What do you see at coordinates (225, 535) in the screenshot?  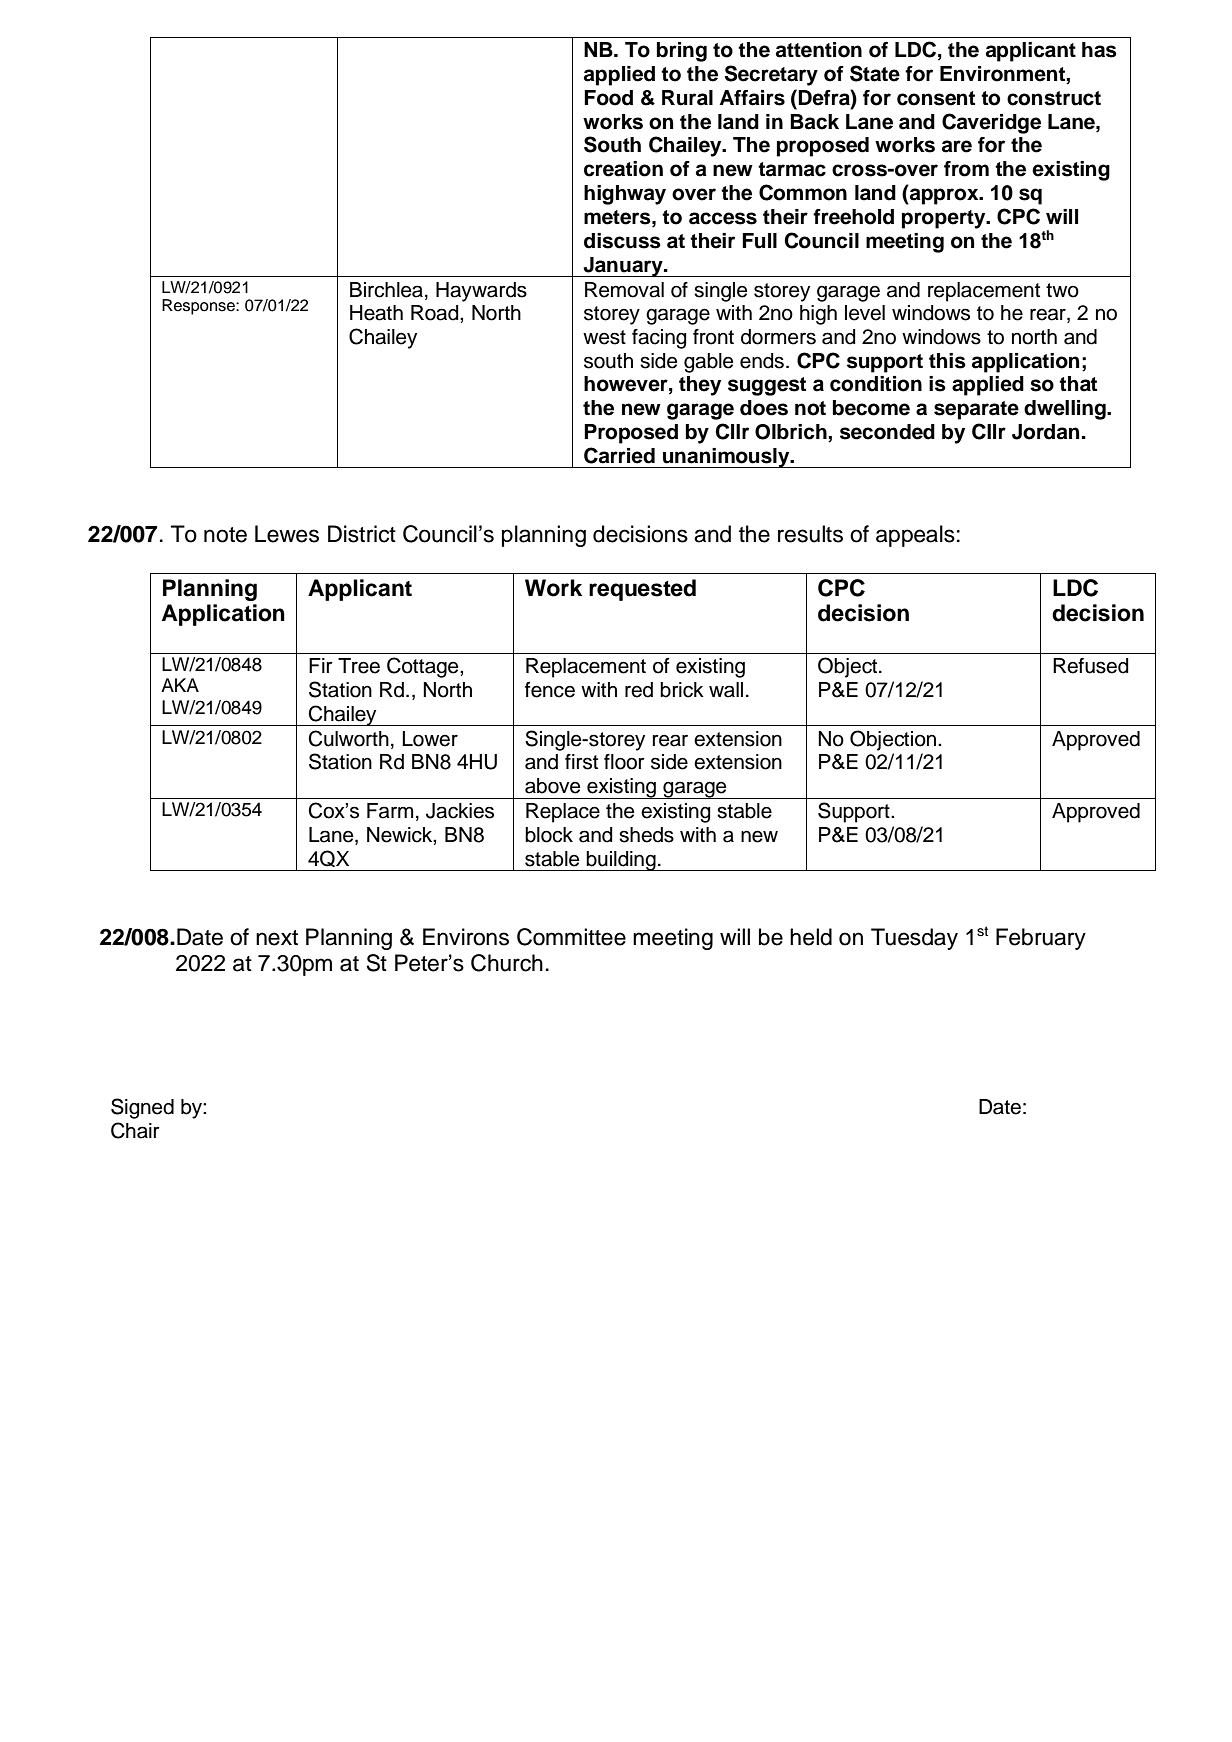 I see `note` at bounding box center [225, 535].
